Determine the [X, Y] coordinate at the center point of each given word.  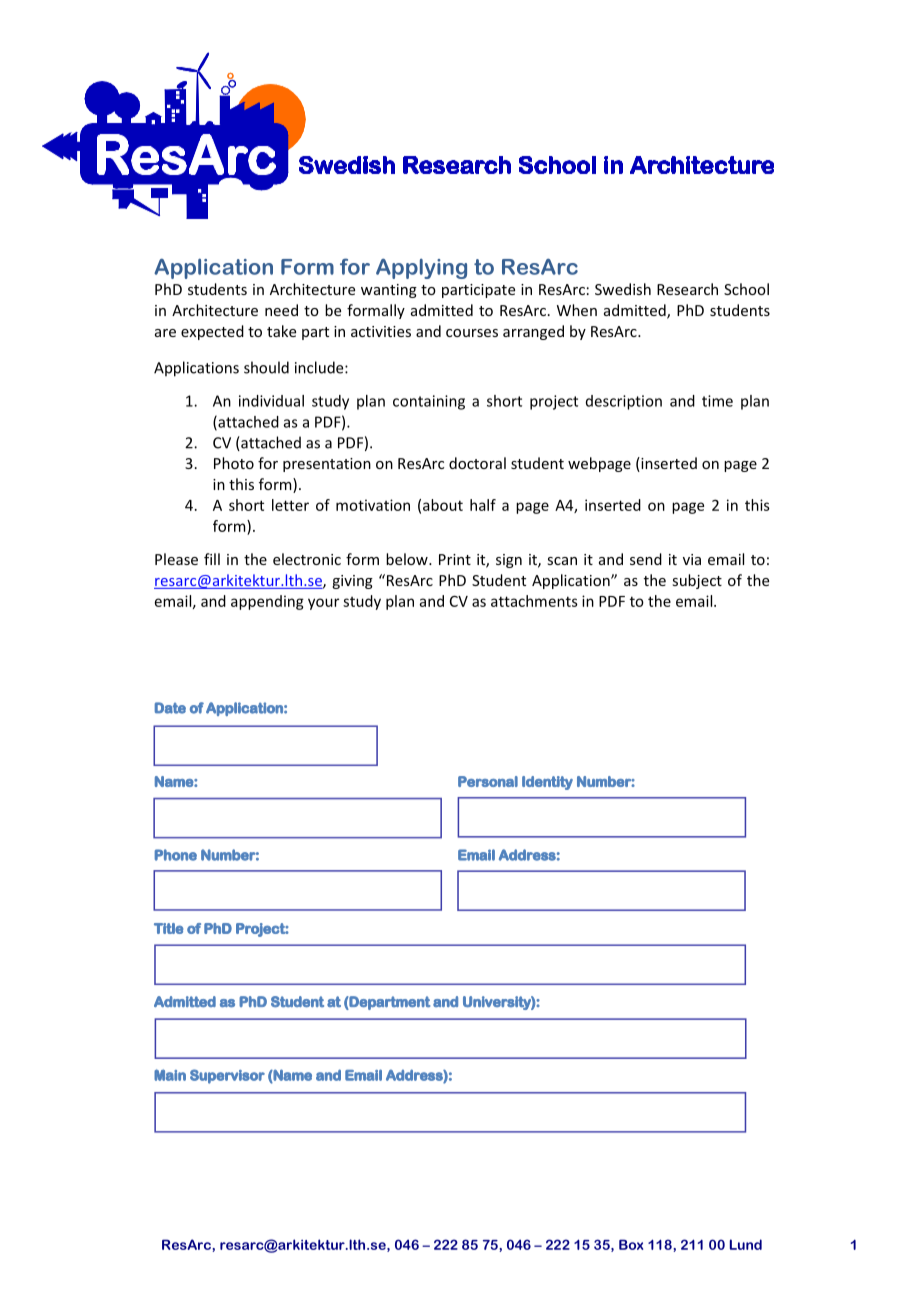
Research [687, 289]
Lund [746, 1244]
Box [631, 1244]
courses [472, 333]
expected [212, 332]
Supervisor [227, 1076]
